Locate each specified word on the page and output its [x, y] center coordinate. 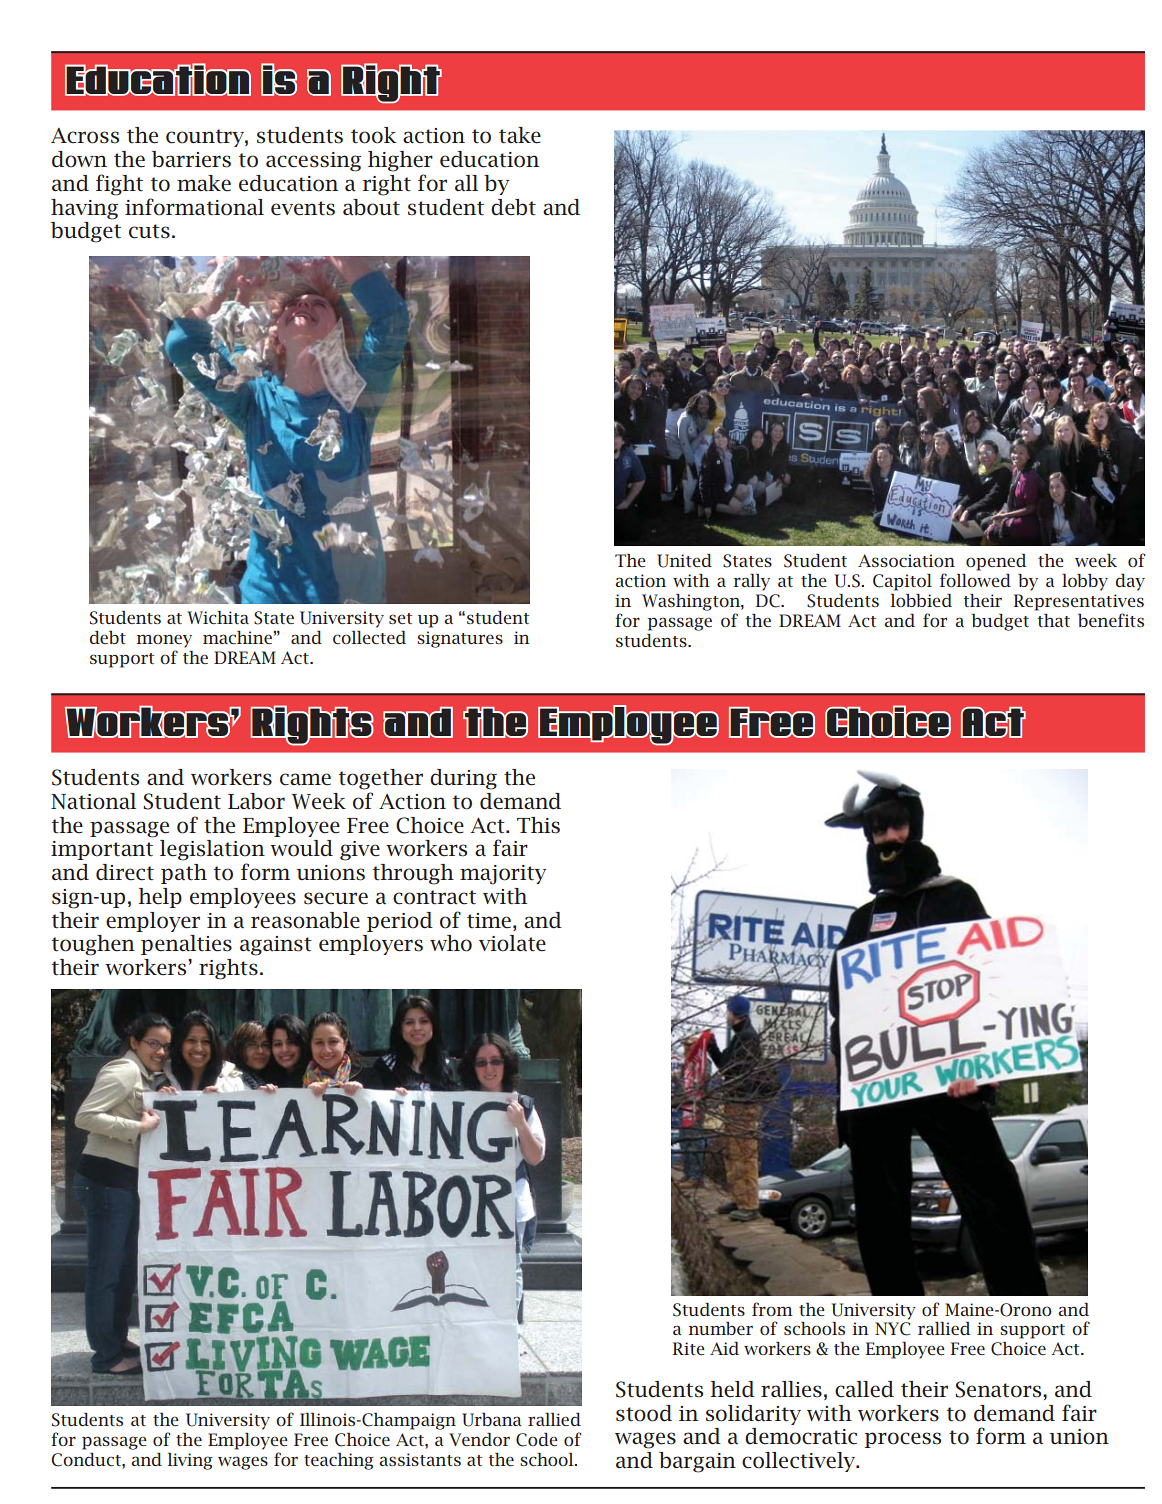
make [204, 183]
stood [644, 1413]
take [520, 135]
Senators [999, 1389]
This [538, 825]
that [1053, 620]
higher [400, 161]
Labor [256, 801]
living [190, 1461]
